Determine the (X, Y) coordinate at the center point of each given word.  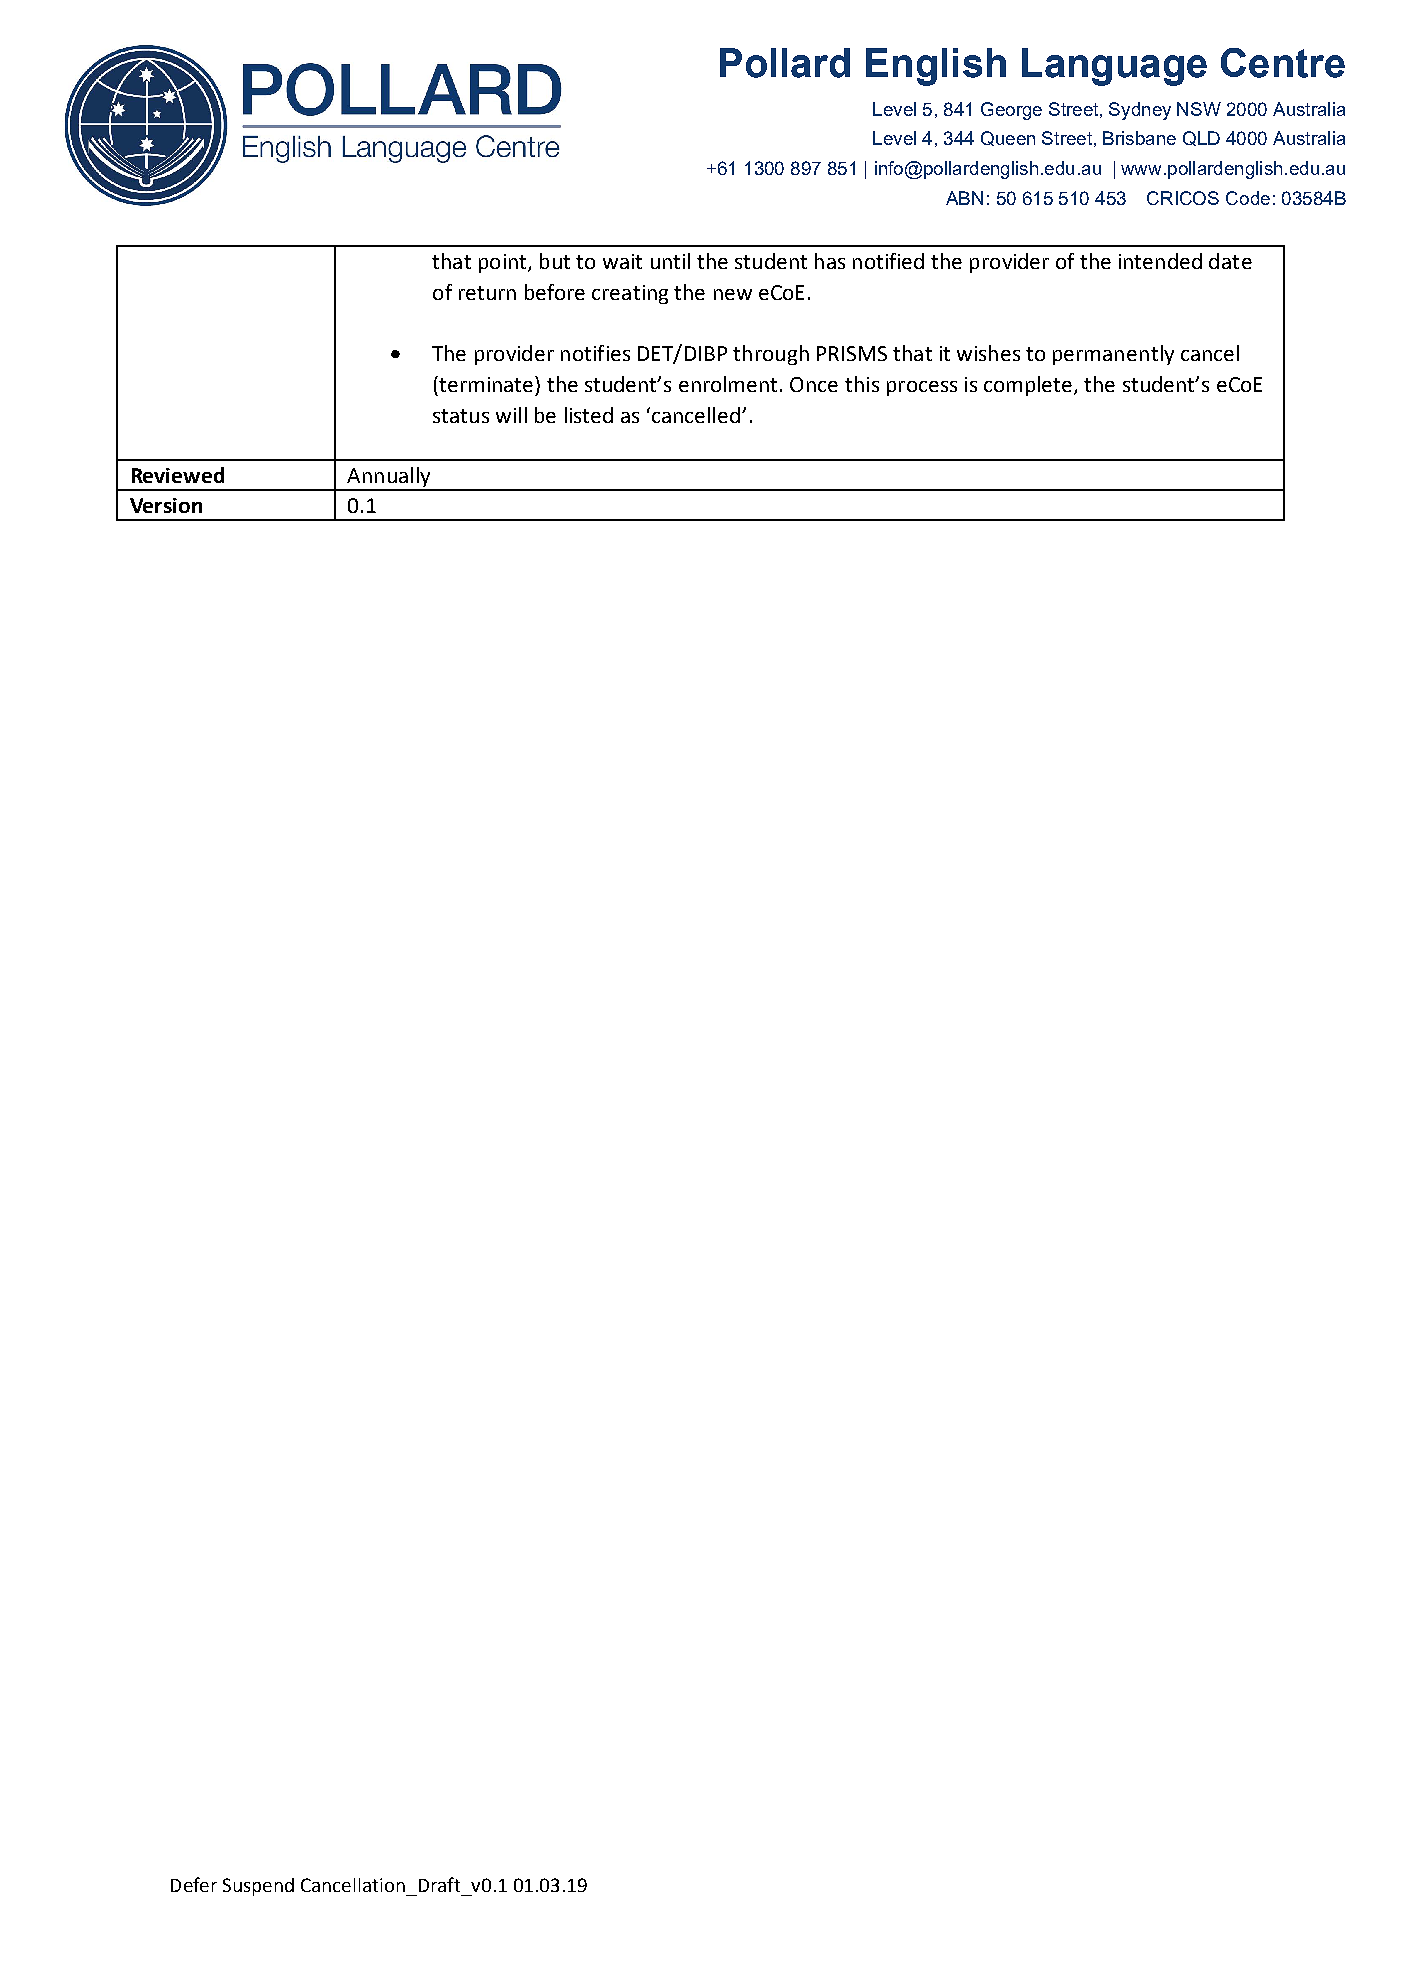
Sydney (1140, 111)
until (670, 261)
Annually (389, 478)
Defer (194, 1884)
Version (166, 505)
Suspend (258, 1887)
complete (1029, 386)
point (504, 263)
